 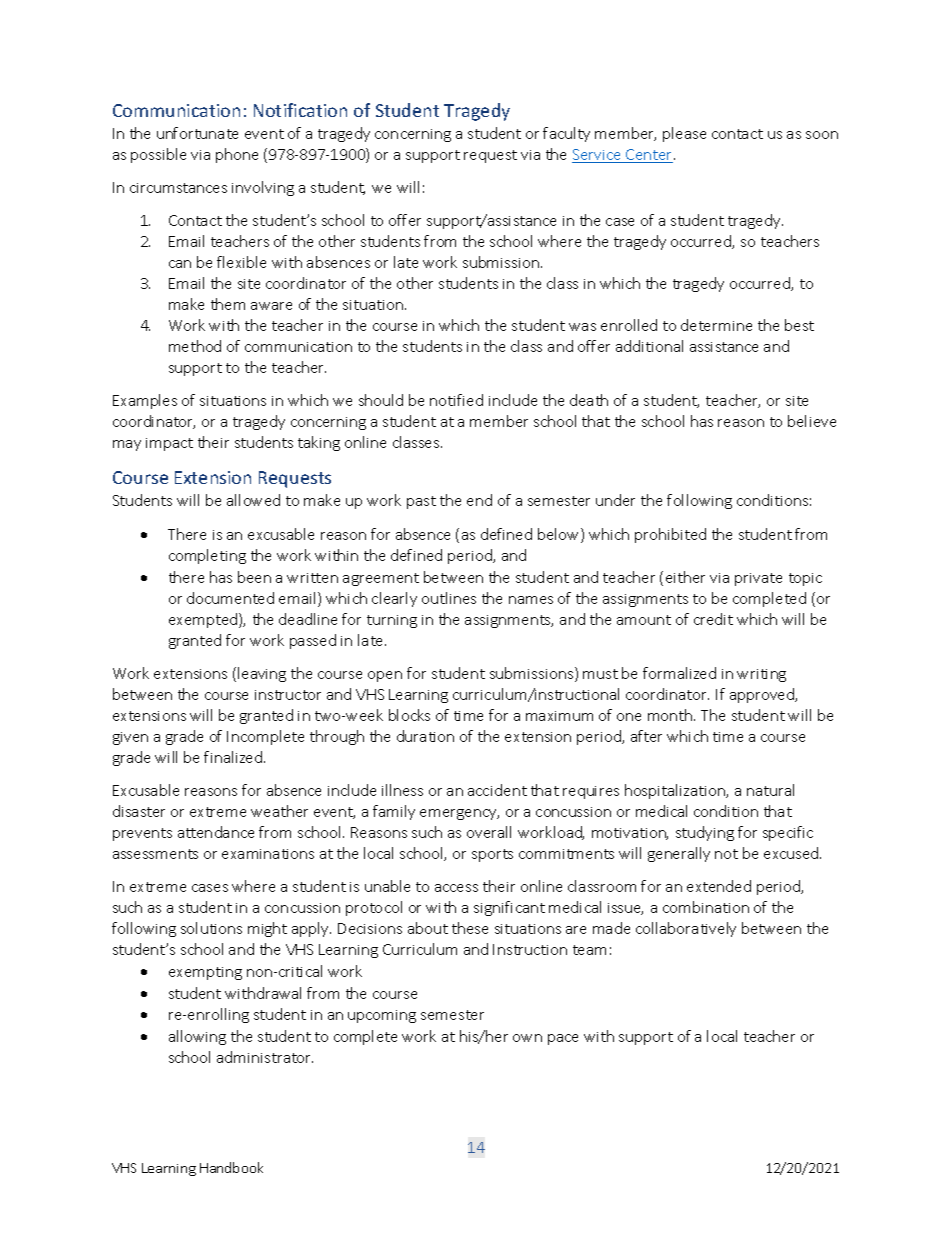 What do you see at coordinates (195, 346) in the document?
I see `method` at bounding box center [195, 346].
